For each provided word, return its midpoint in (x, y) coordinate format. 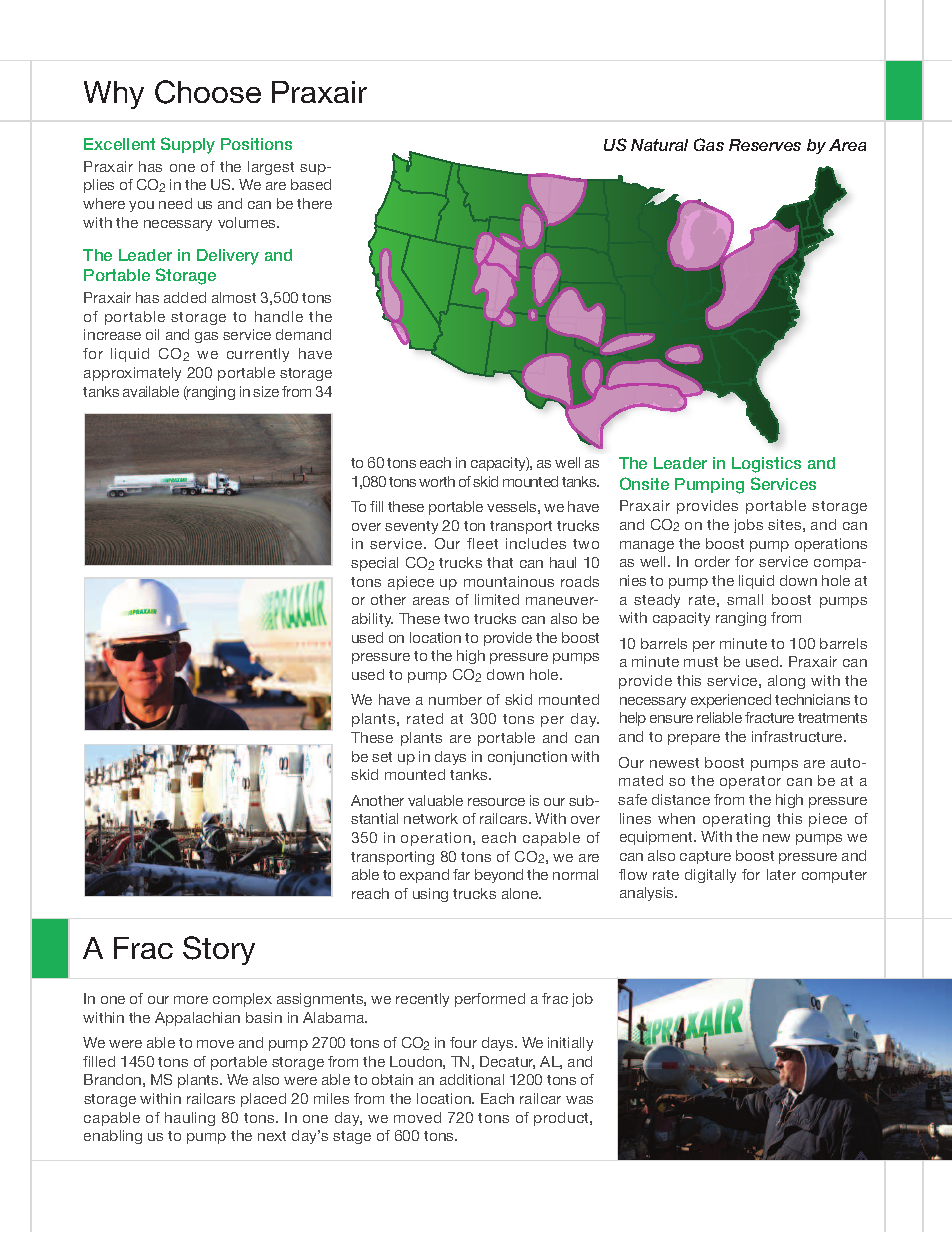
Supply (188, 145)
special (374, 564)
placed (263, 1100)
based (311, 184)
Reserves (765, 145)
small (745, 599)
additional (472, 1079)
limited (497, 599)
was (579, 1100)
